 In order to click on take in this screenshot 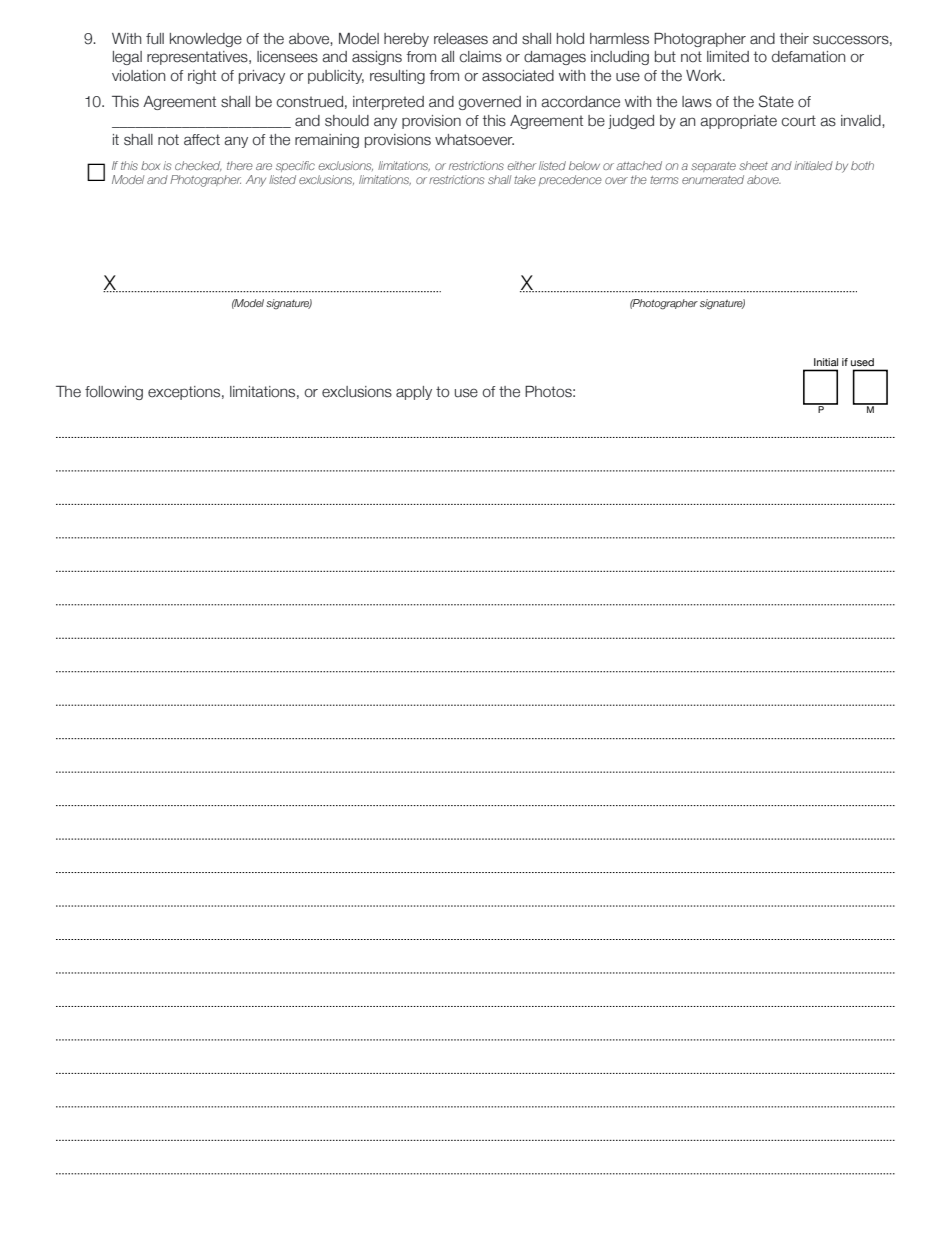, I will do `click(525, 179)`.
